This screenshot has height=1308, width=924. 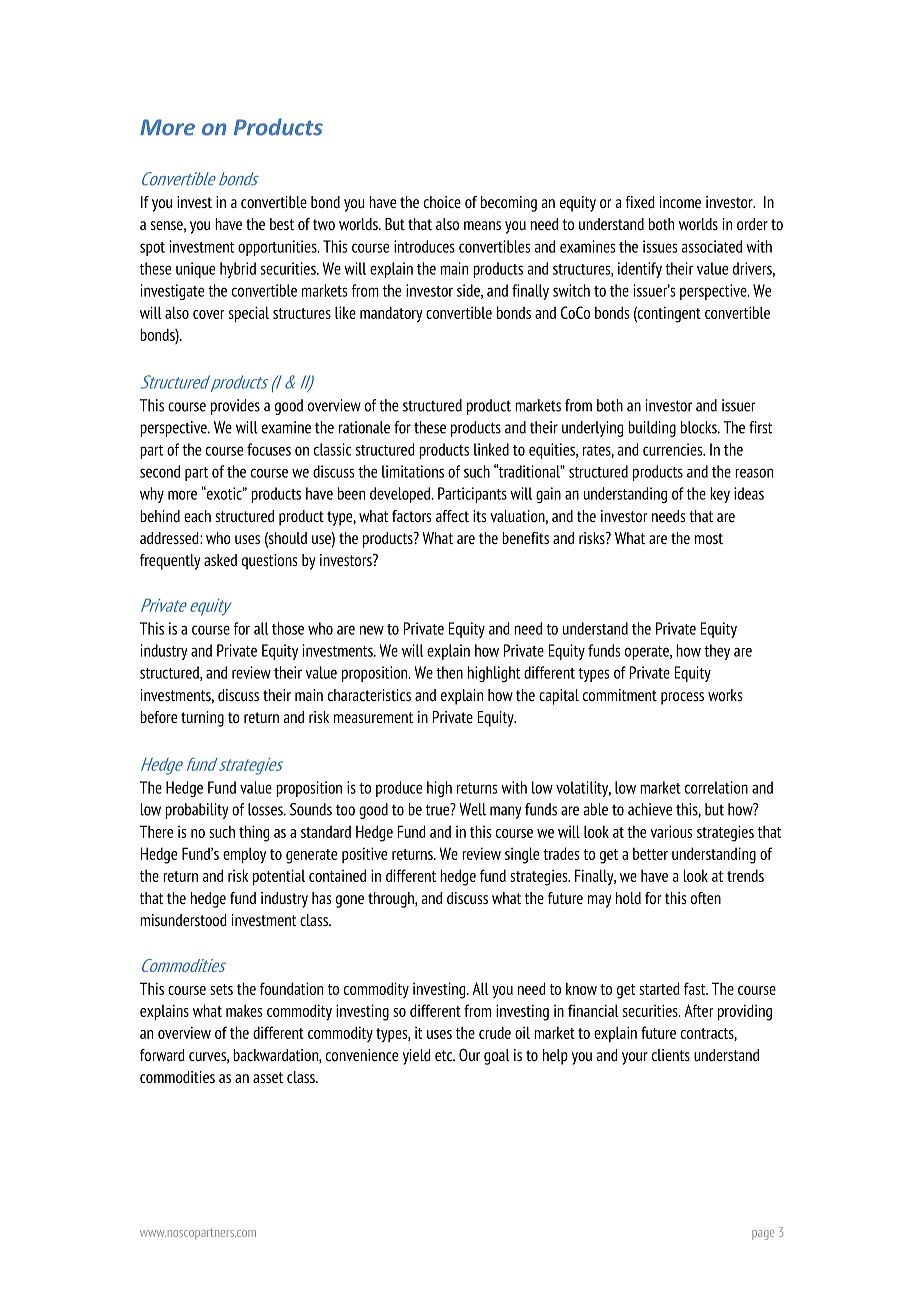 I want to click on page, so click(x=763, y=1235).
